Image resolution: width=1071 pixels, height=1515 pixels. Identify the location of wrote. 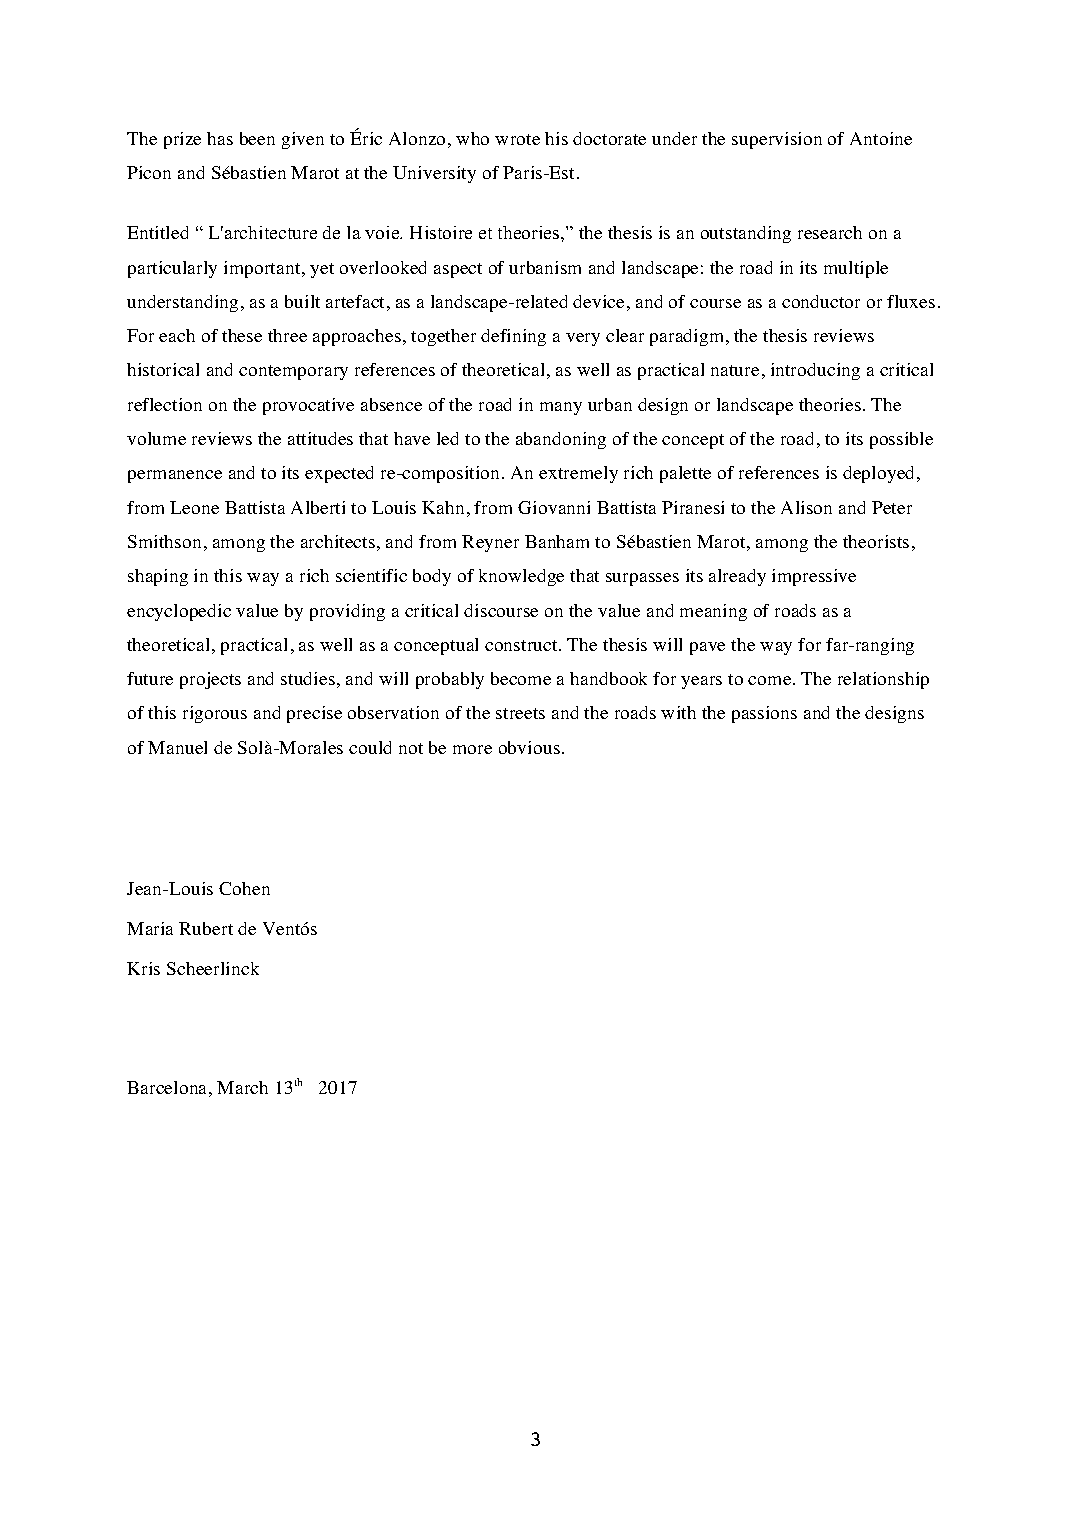
(517, 139).
